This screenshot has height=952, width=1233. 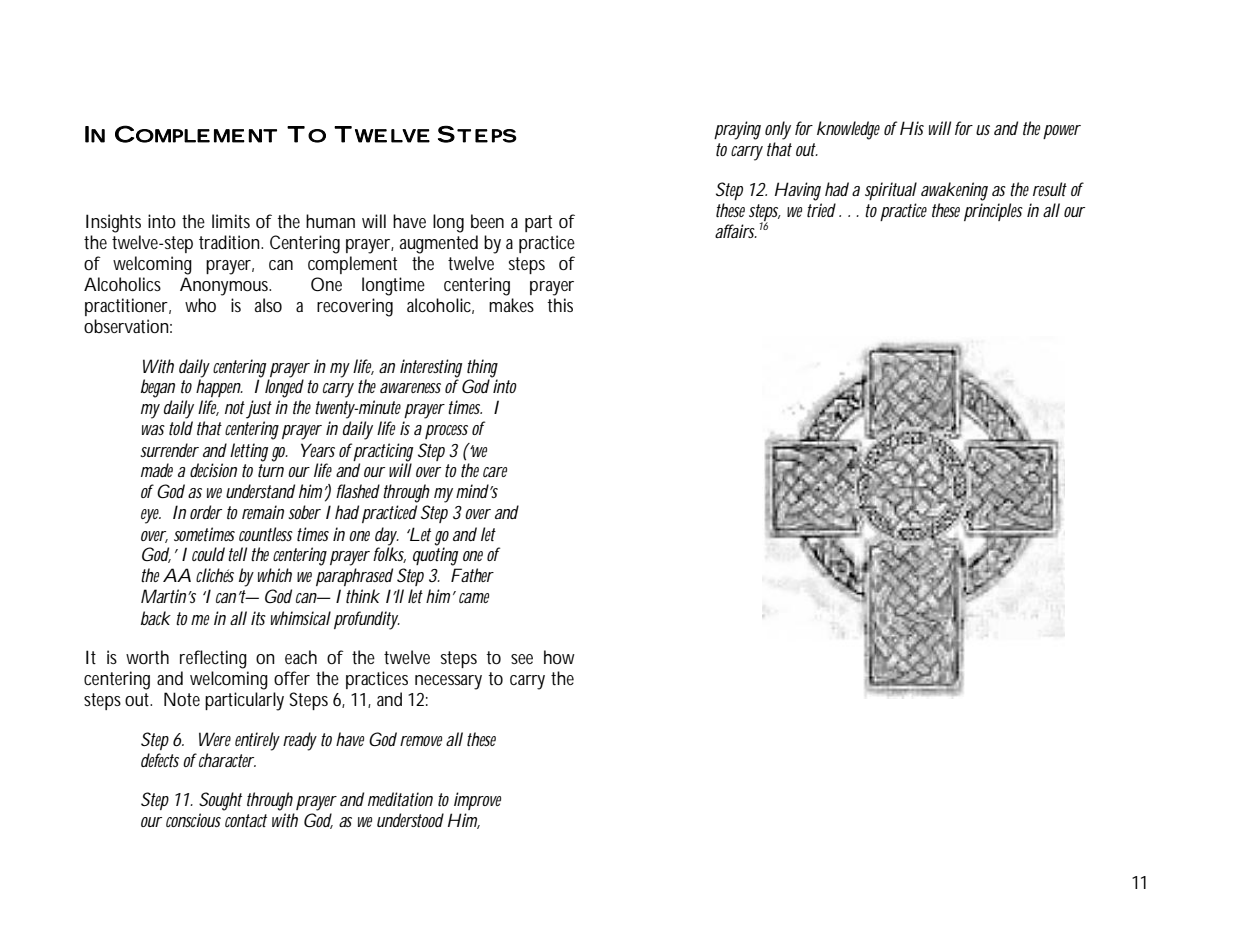 I want to click on limits, so click(x=231, y=221).
